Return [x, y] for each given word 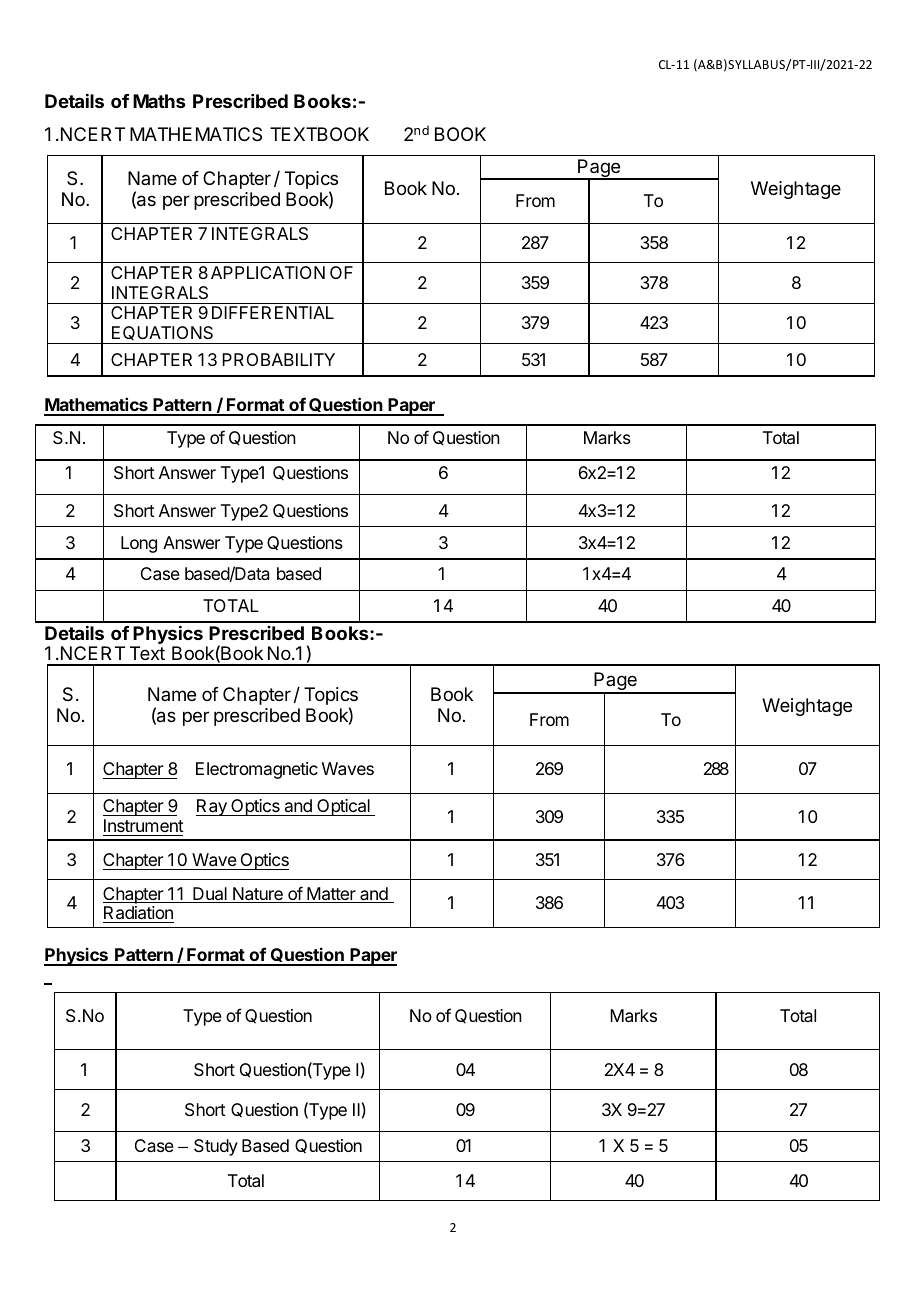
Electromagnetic [257, 770]
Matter [331, 895]
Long [139, 544]
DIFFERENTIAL [273, 312]
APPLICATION [268, 272]
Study [216, 1147]
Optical [343, 807]
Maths [159, 101]
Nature [258, 895]
